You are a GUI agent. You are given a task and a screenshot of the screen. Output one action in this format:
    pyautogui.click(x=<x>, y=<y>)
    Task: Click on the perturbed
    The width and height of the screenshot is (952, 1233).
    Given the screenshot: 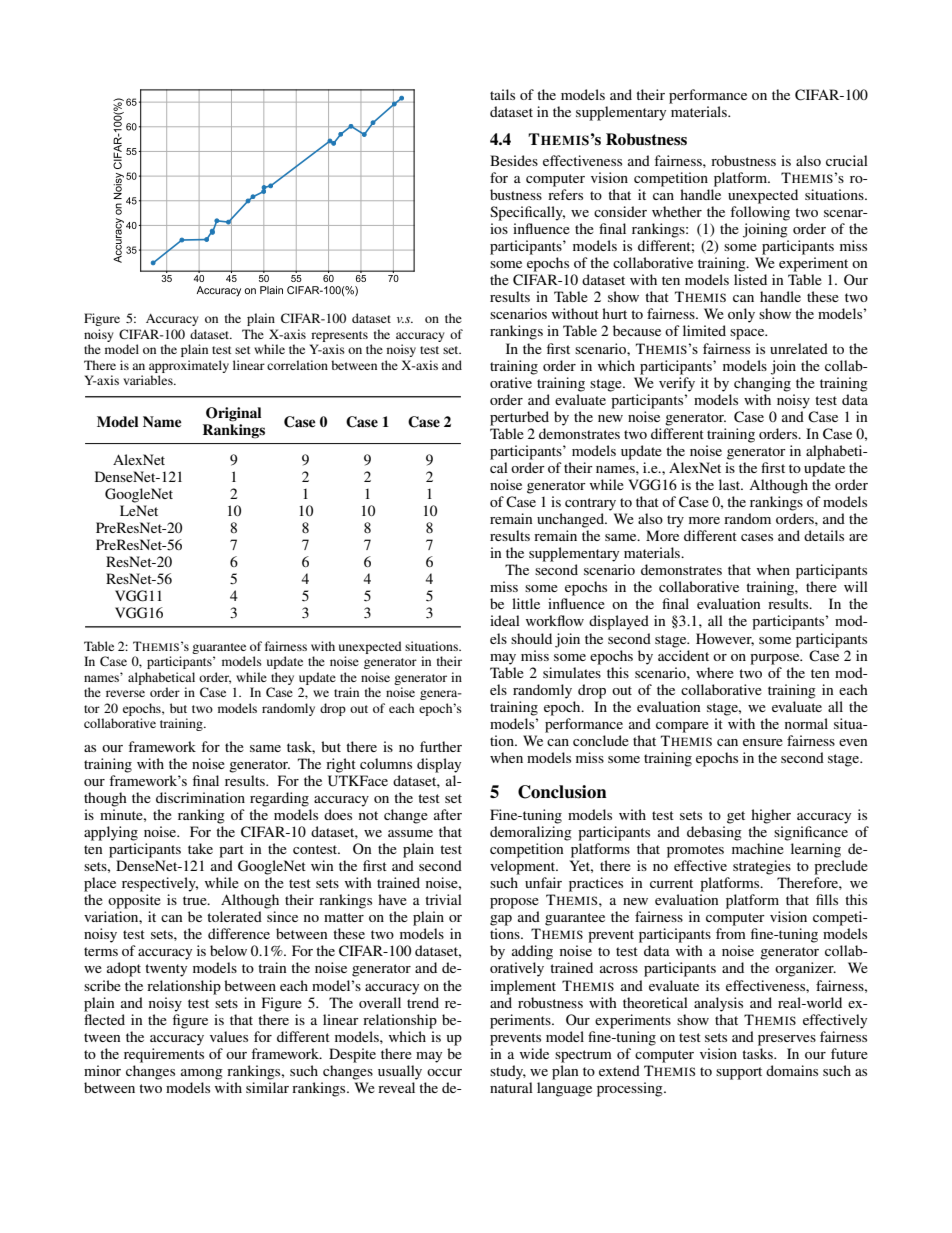 What is the action you would take?
    pyautogui.click(x=519, y=418)
